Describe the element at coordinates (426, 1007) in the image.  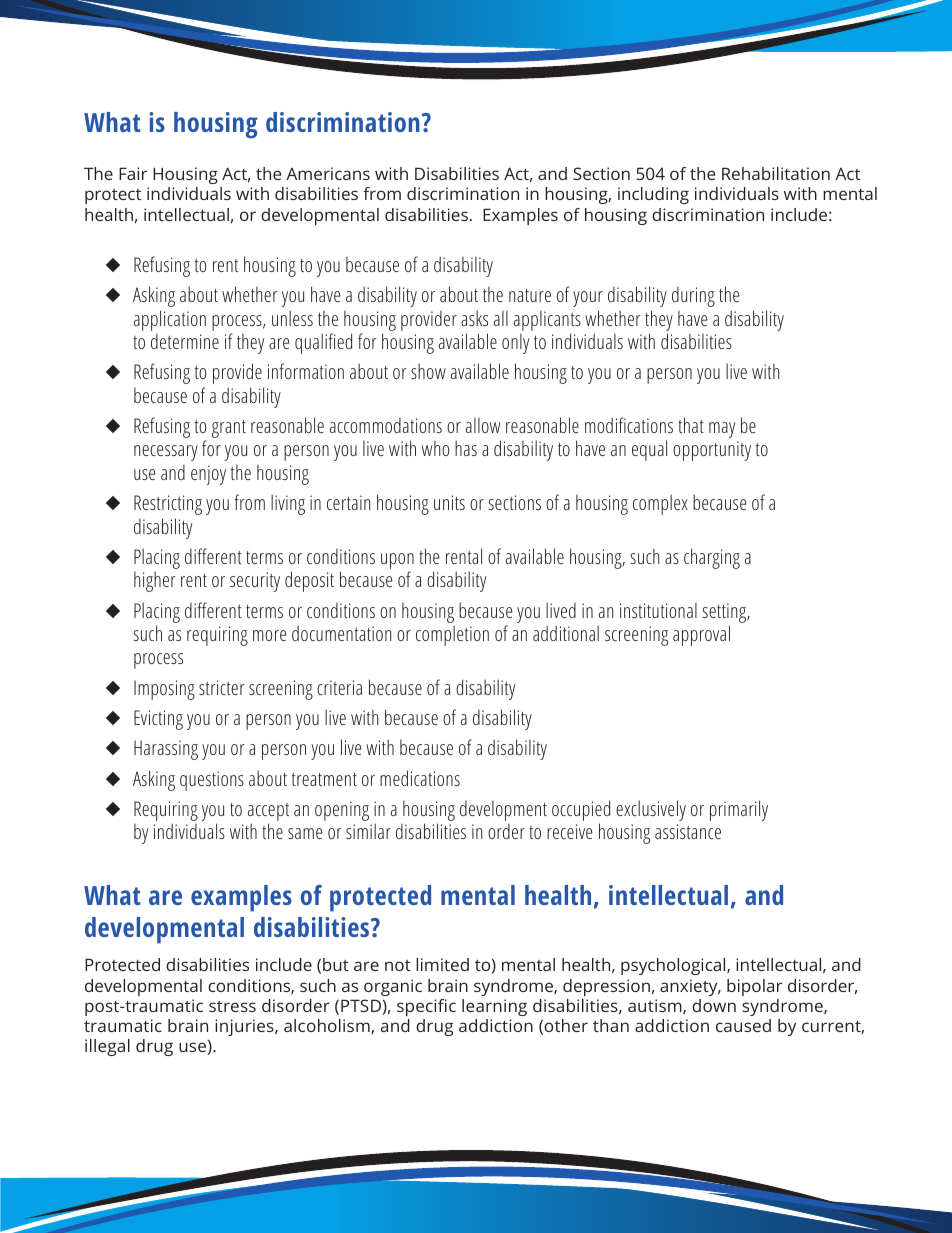
I see `specific` at that location.
